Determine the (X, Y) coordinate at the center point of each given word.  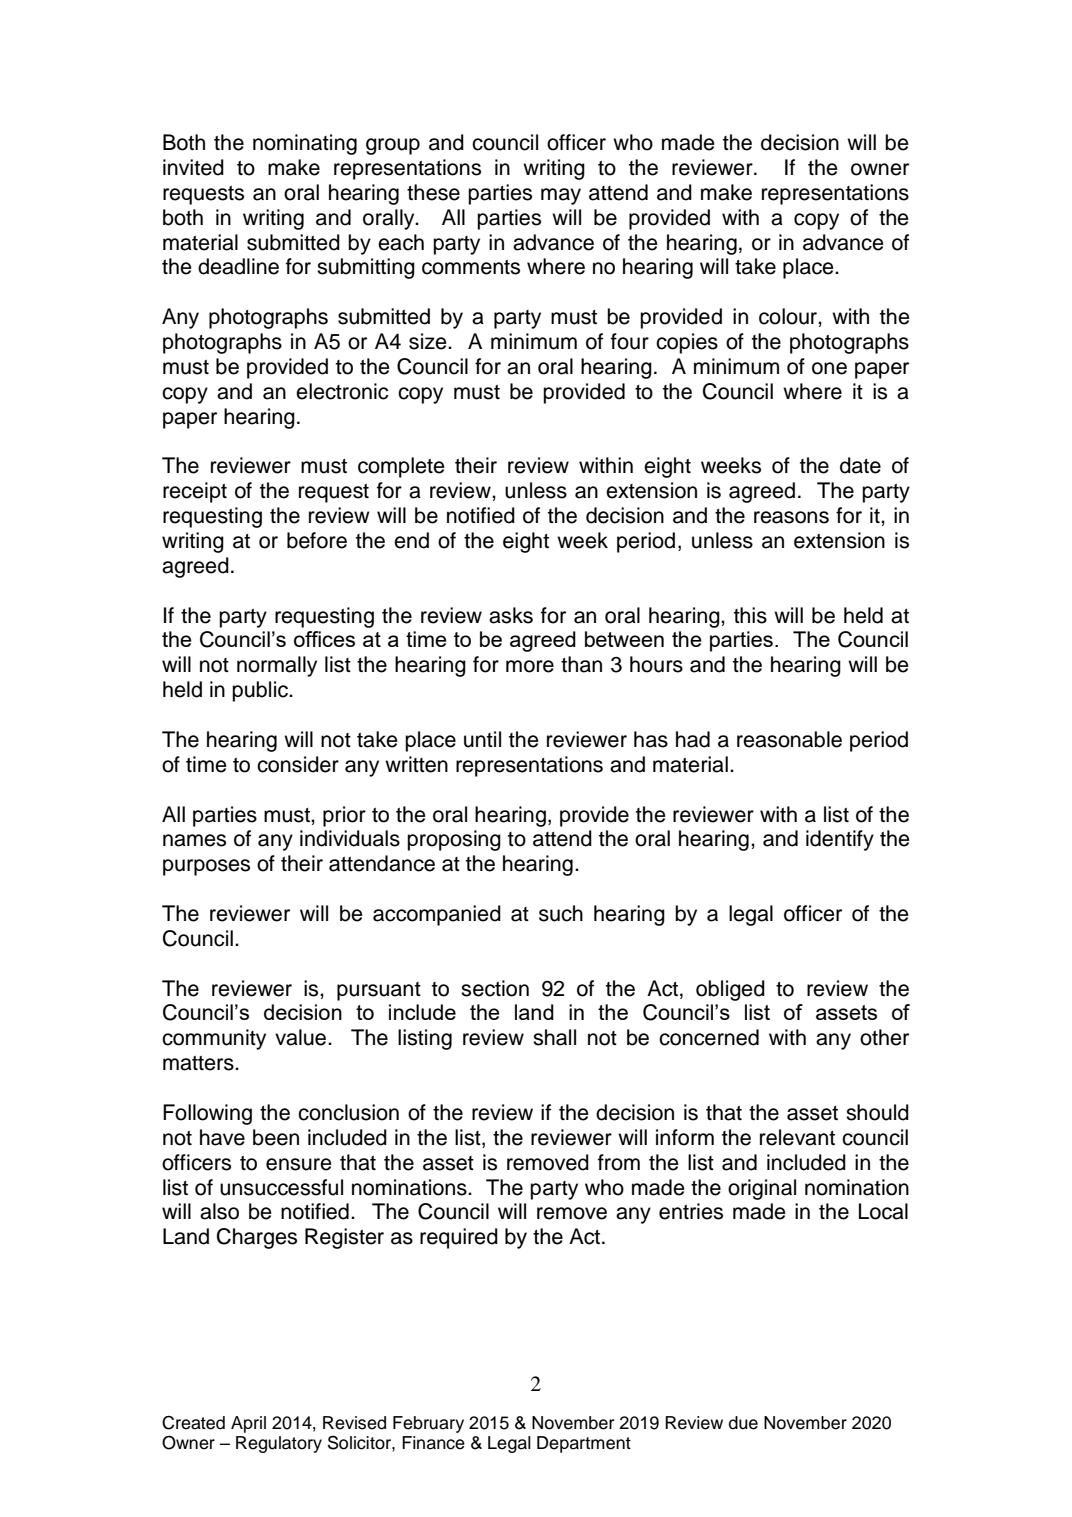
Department (584, 1444)
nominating (305, 144)
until (482, 739)
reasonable (789, 739)
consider (298, 764)
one (829, 368)
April (248, 1424)
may (561, 196)
